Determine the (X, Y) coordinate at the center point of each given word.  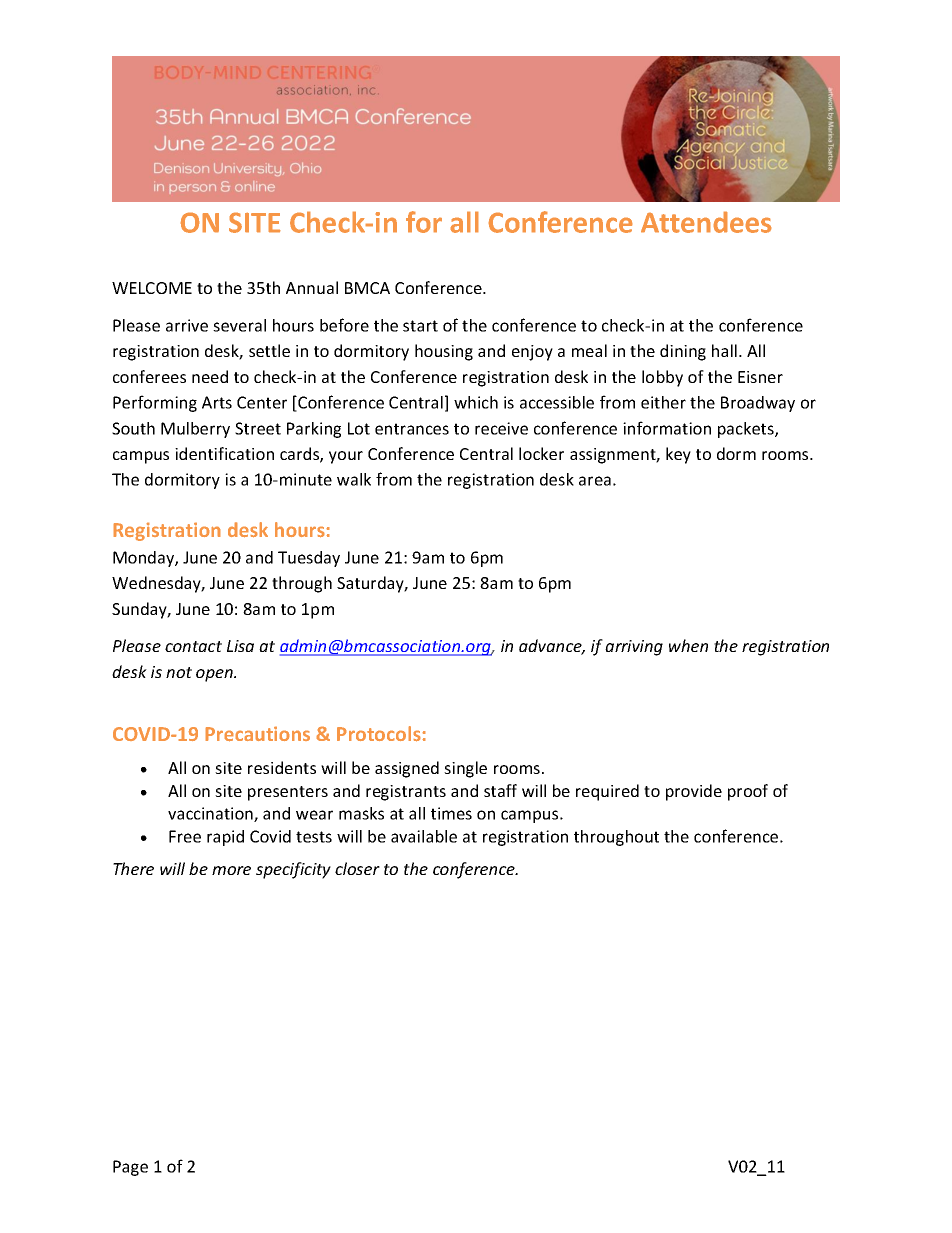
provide (694, 792)
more (231, 870)
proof (748, 792)
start (420, 326)
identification (224, 453)
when (688, 645)
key (678, 455)
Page (130, 1168)
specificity (293, 870)
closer (357, 868)
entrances (412, 429)
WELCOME (152, 288)
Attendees (706, 222)
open (215, 675)
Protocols (380, 734)
